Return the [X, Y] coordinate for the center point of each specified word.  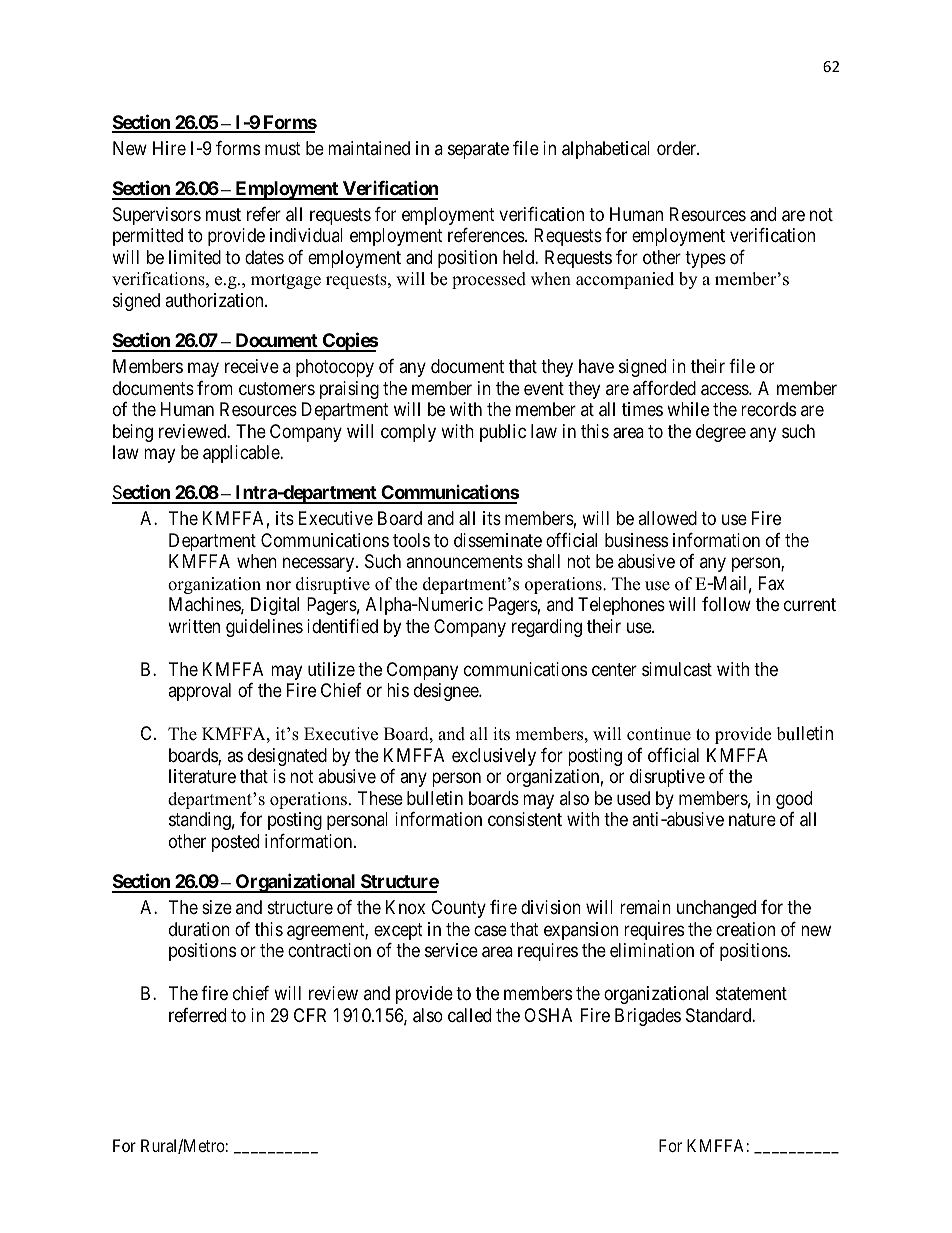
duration [199, 929]
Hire [169, 148]
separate [478, 150]
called [469, 1015]
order [678, 148]
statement [751, 994]
